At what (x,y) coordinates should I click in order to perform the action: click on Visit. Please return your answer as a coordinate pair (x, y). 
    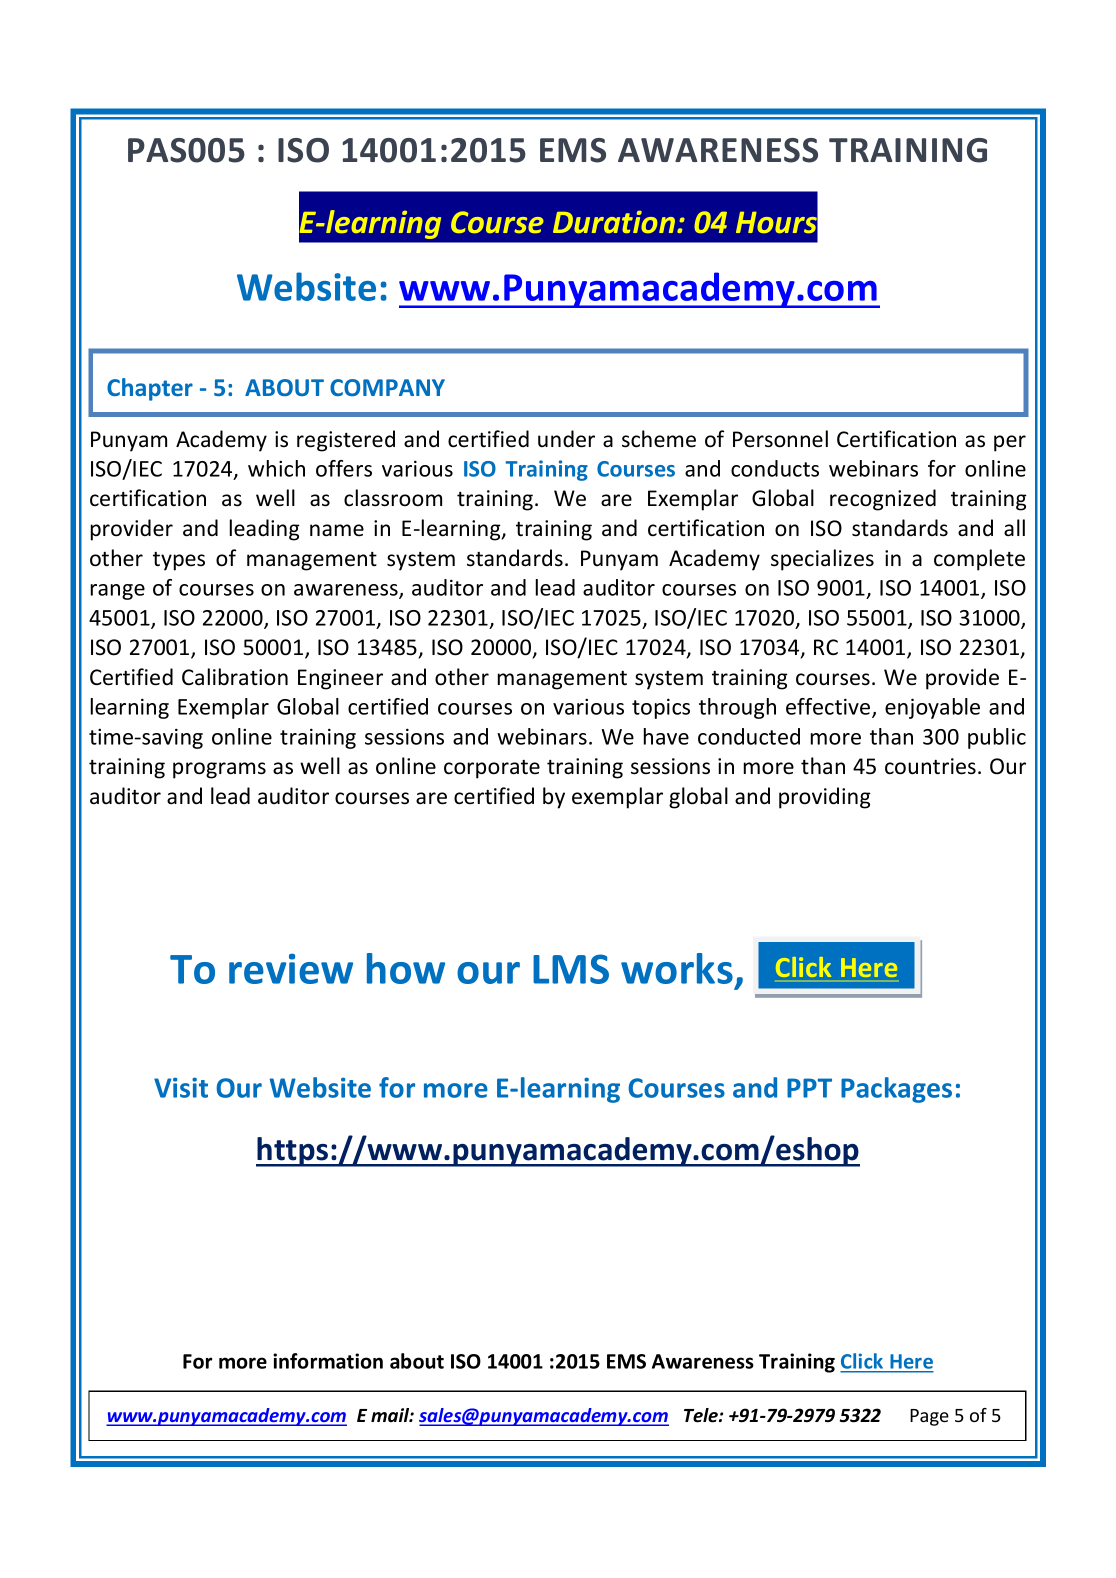
    Looking at the image, I should click on (181, 1087).
